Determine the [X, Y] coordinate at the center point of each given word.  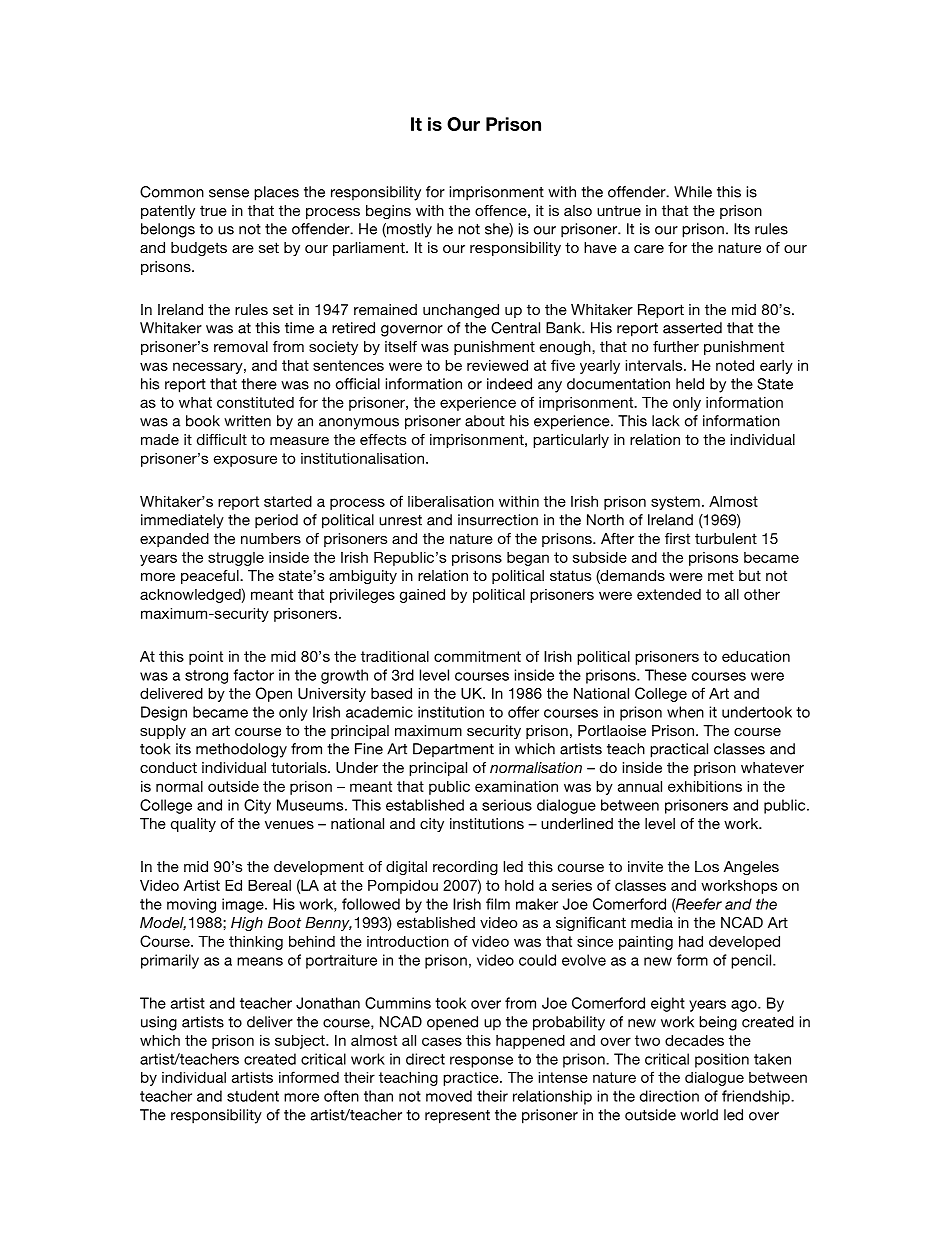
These [666, 675]
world [699, 1115]
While [693, 192]
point [206, 658]
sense [229, 193]
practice [472, 1079]
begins [388, 212]
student [253, 1096]
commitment [477, 656]
